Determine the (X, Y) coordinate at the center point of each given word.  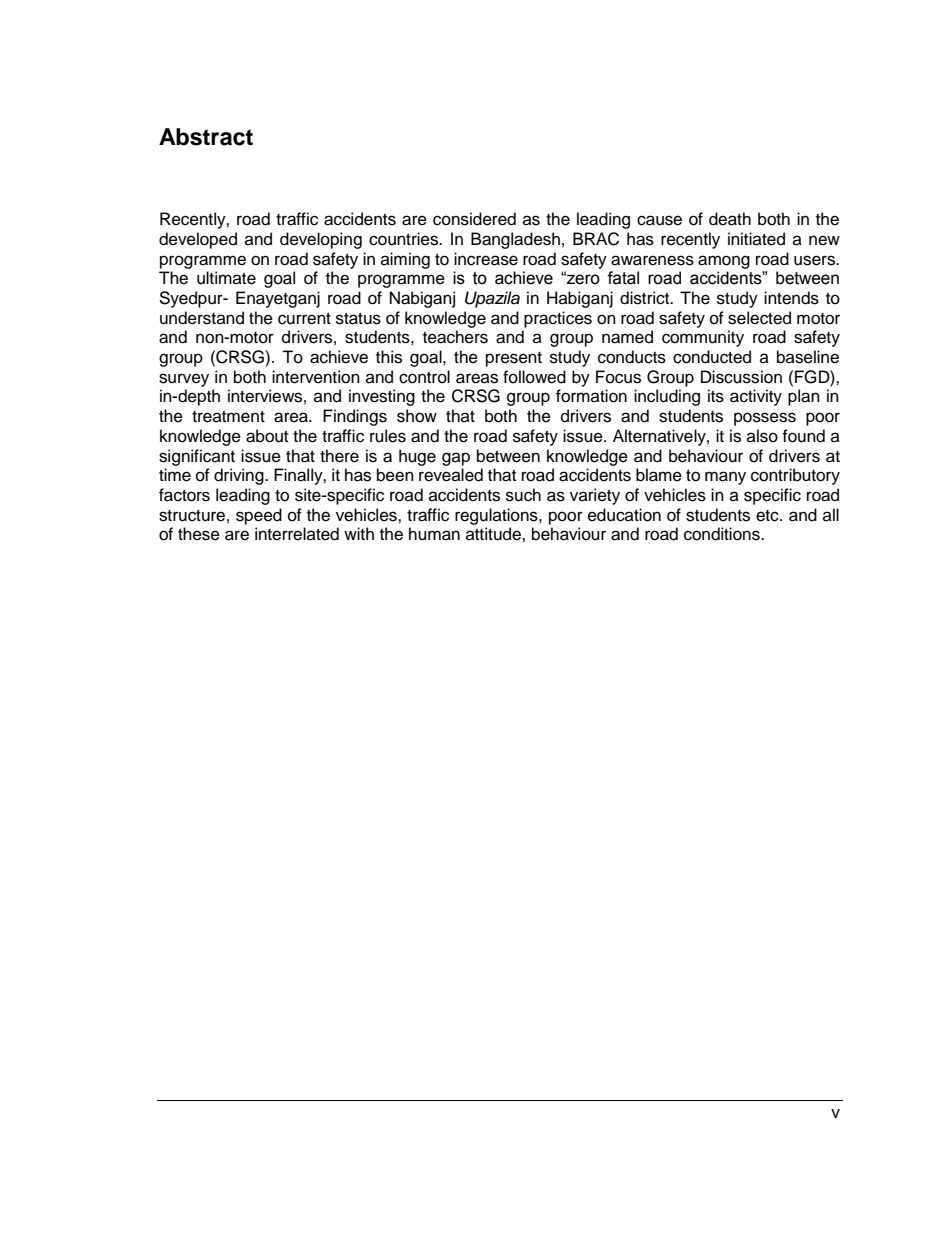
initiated (756, 239)
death (730, 219)
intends (791, 298)
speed (259, 516)
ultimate (226, 278)
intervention (316, 377)
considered (474, 219)
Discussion (741, 377)
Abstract (206, 137)
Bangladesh (515, 240)
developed (198, 240)
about (267, 436)
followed (534, 377)
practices (558, 319)
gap (456, 459)
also (762, 436)
